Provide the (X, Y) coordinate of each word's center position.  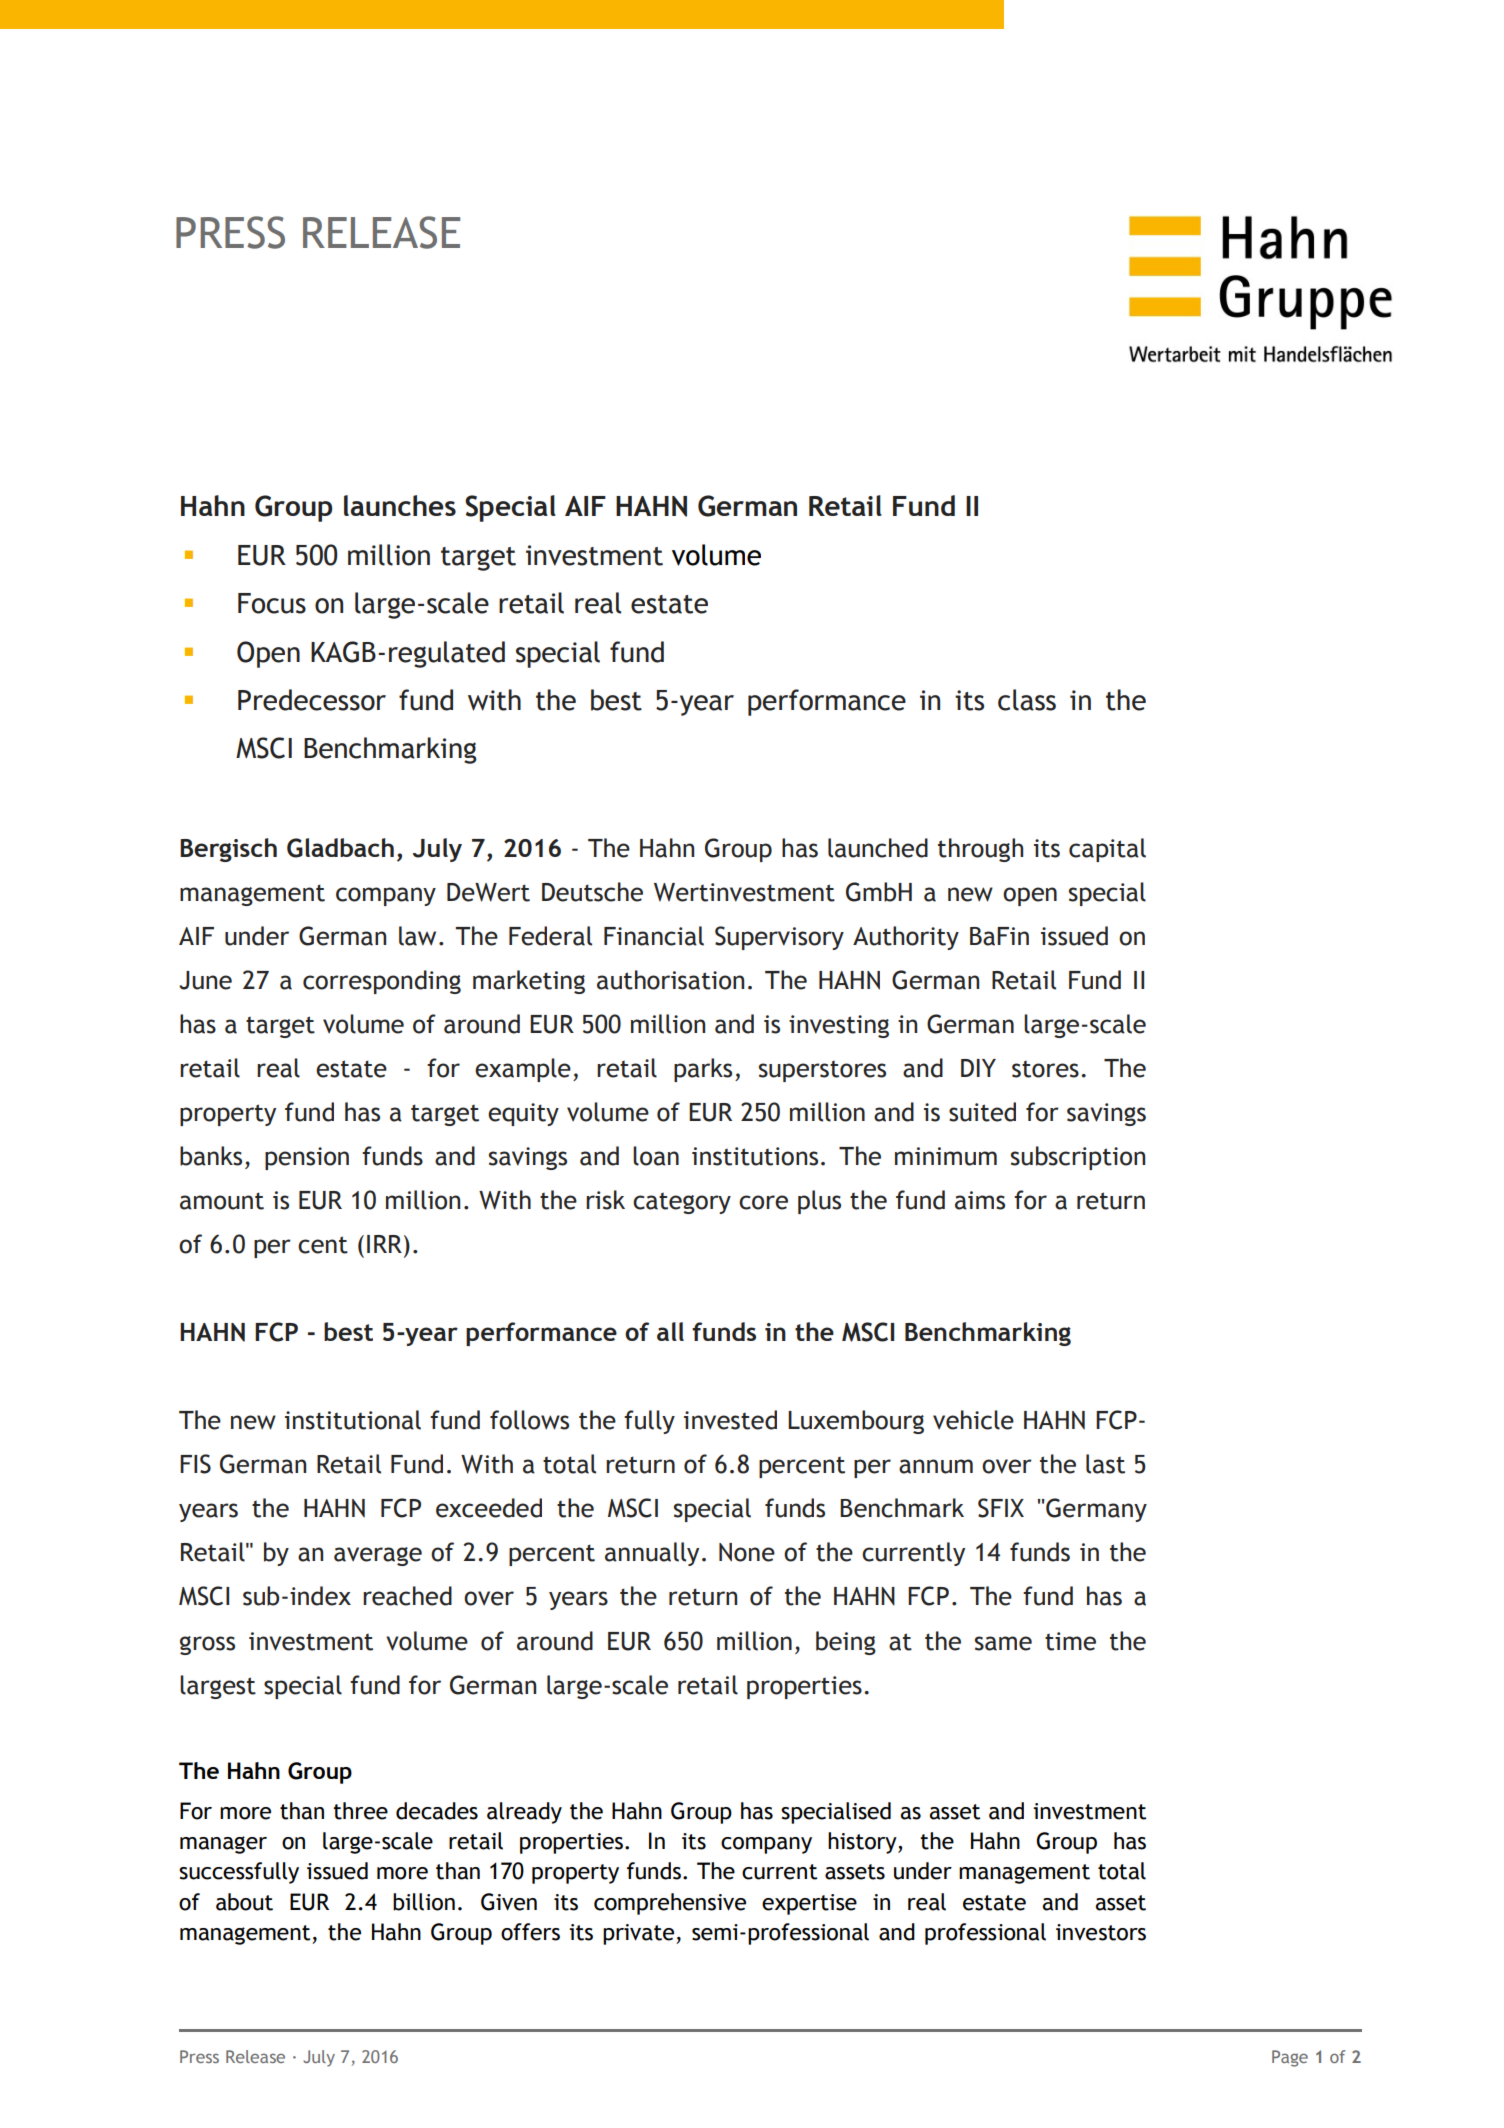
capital (1107, 850)
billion (424, 1902)
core (763, 1202)
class (1027, 700)
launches (400, 505)
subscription (1078, 1158)
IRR (384, 1244)
